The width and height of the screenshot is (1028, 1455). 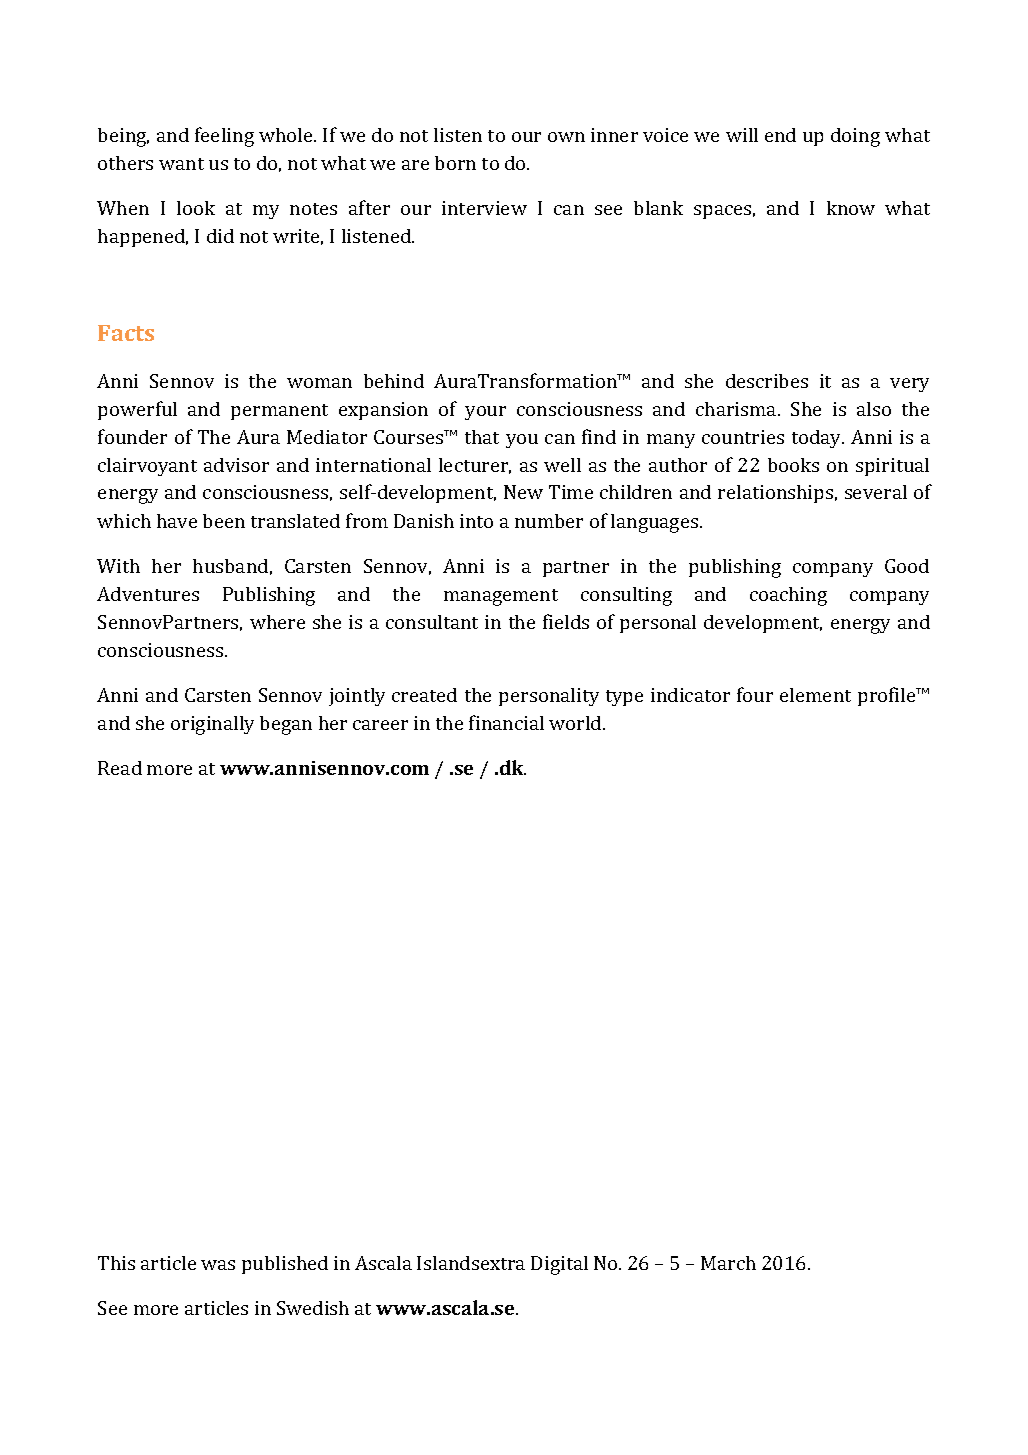 I want to click on today, so click(x=818, y=439).
